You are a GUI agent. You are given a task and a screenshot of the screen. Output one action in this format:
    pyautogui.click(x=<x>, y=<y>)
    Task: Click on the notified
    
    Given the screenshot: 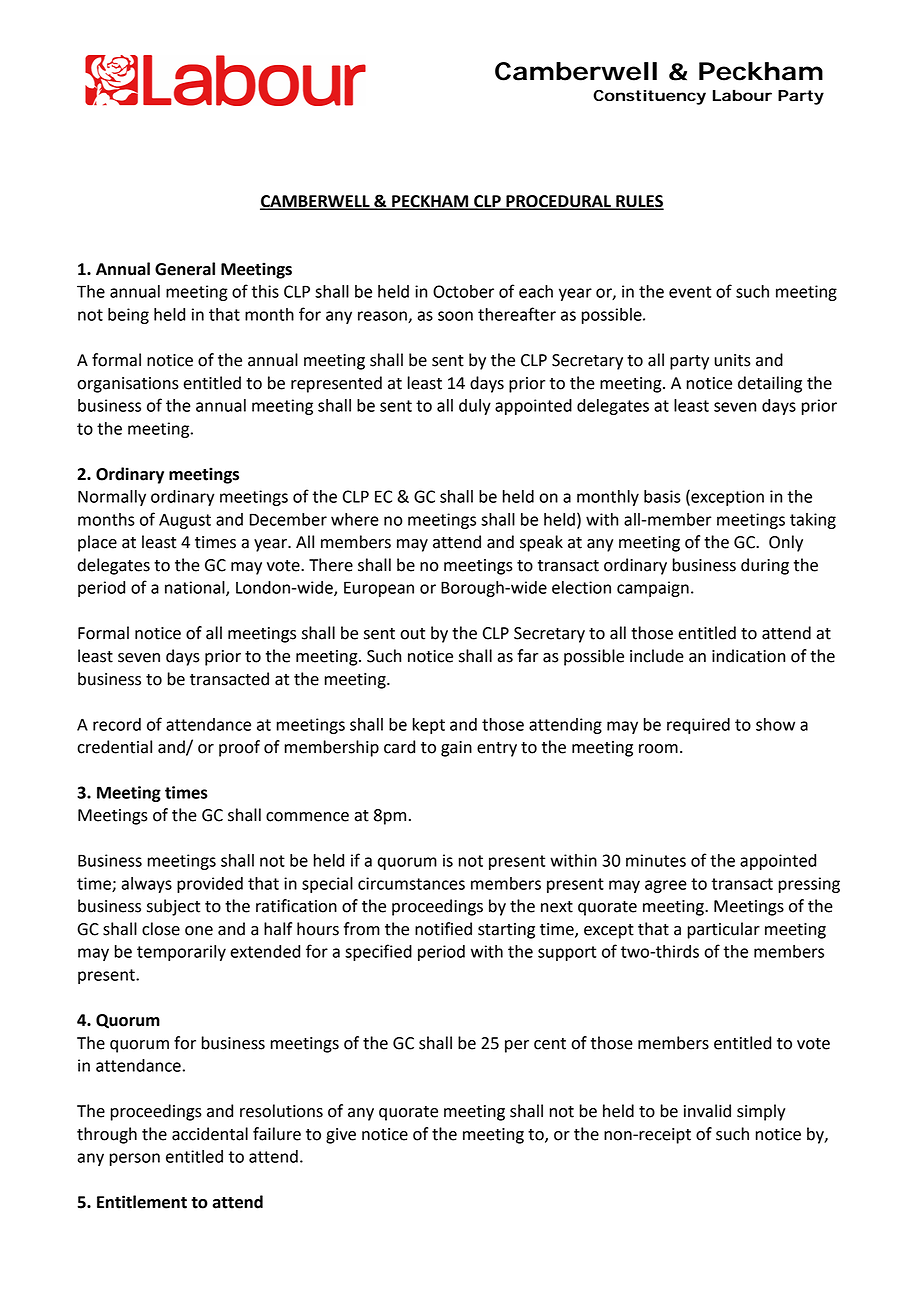 What is the action you would take?
    pyautogui.click(x=443, y=929)
